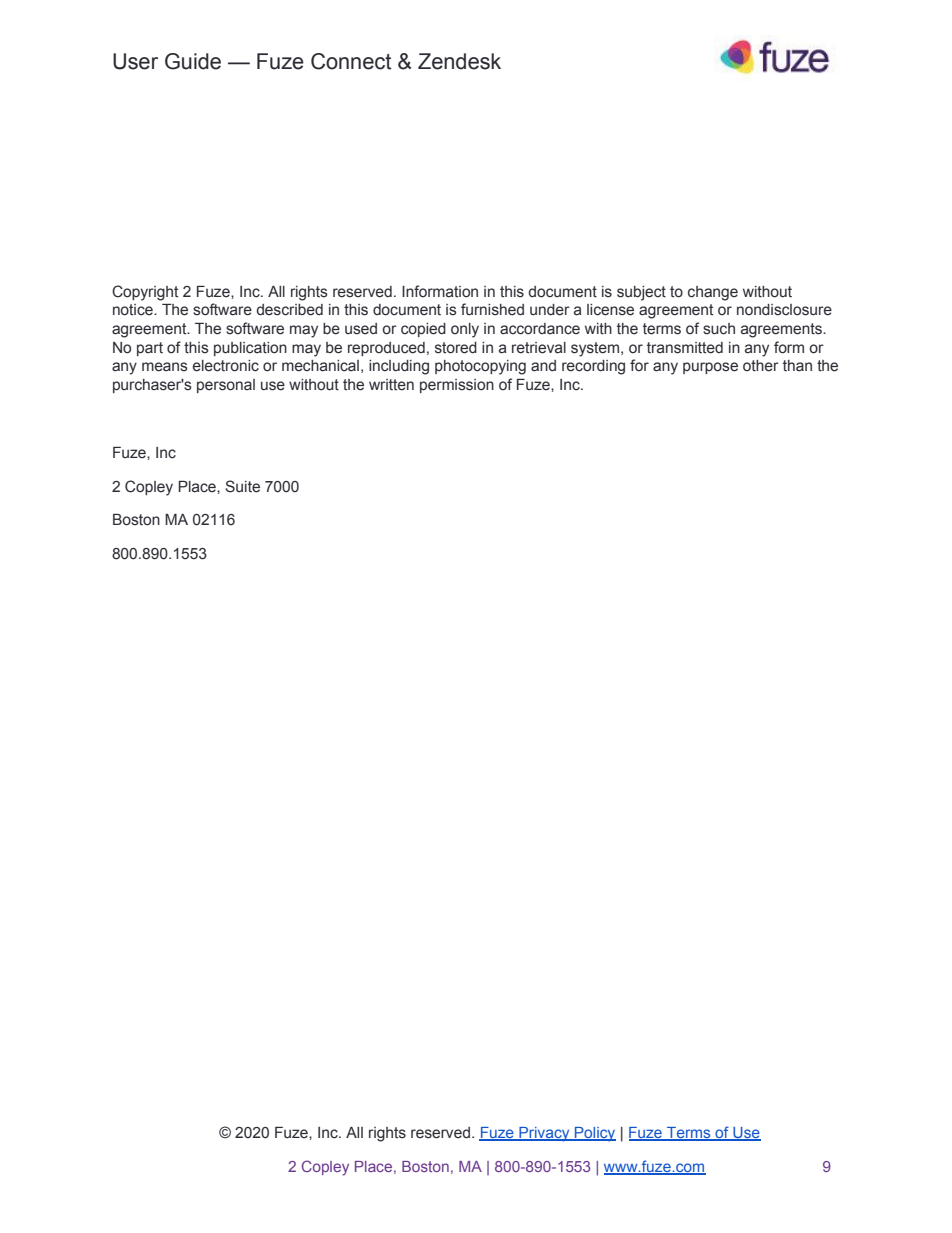  I want to click on Privacy, so click(544, 1134).
